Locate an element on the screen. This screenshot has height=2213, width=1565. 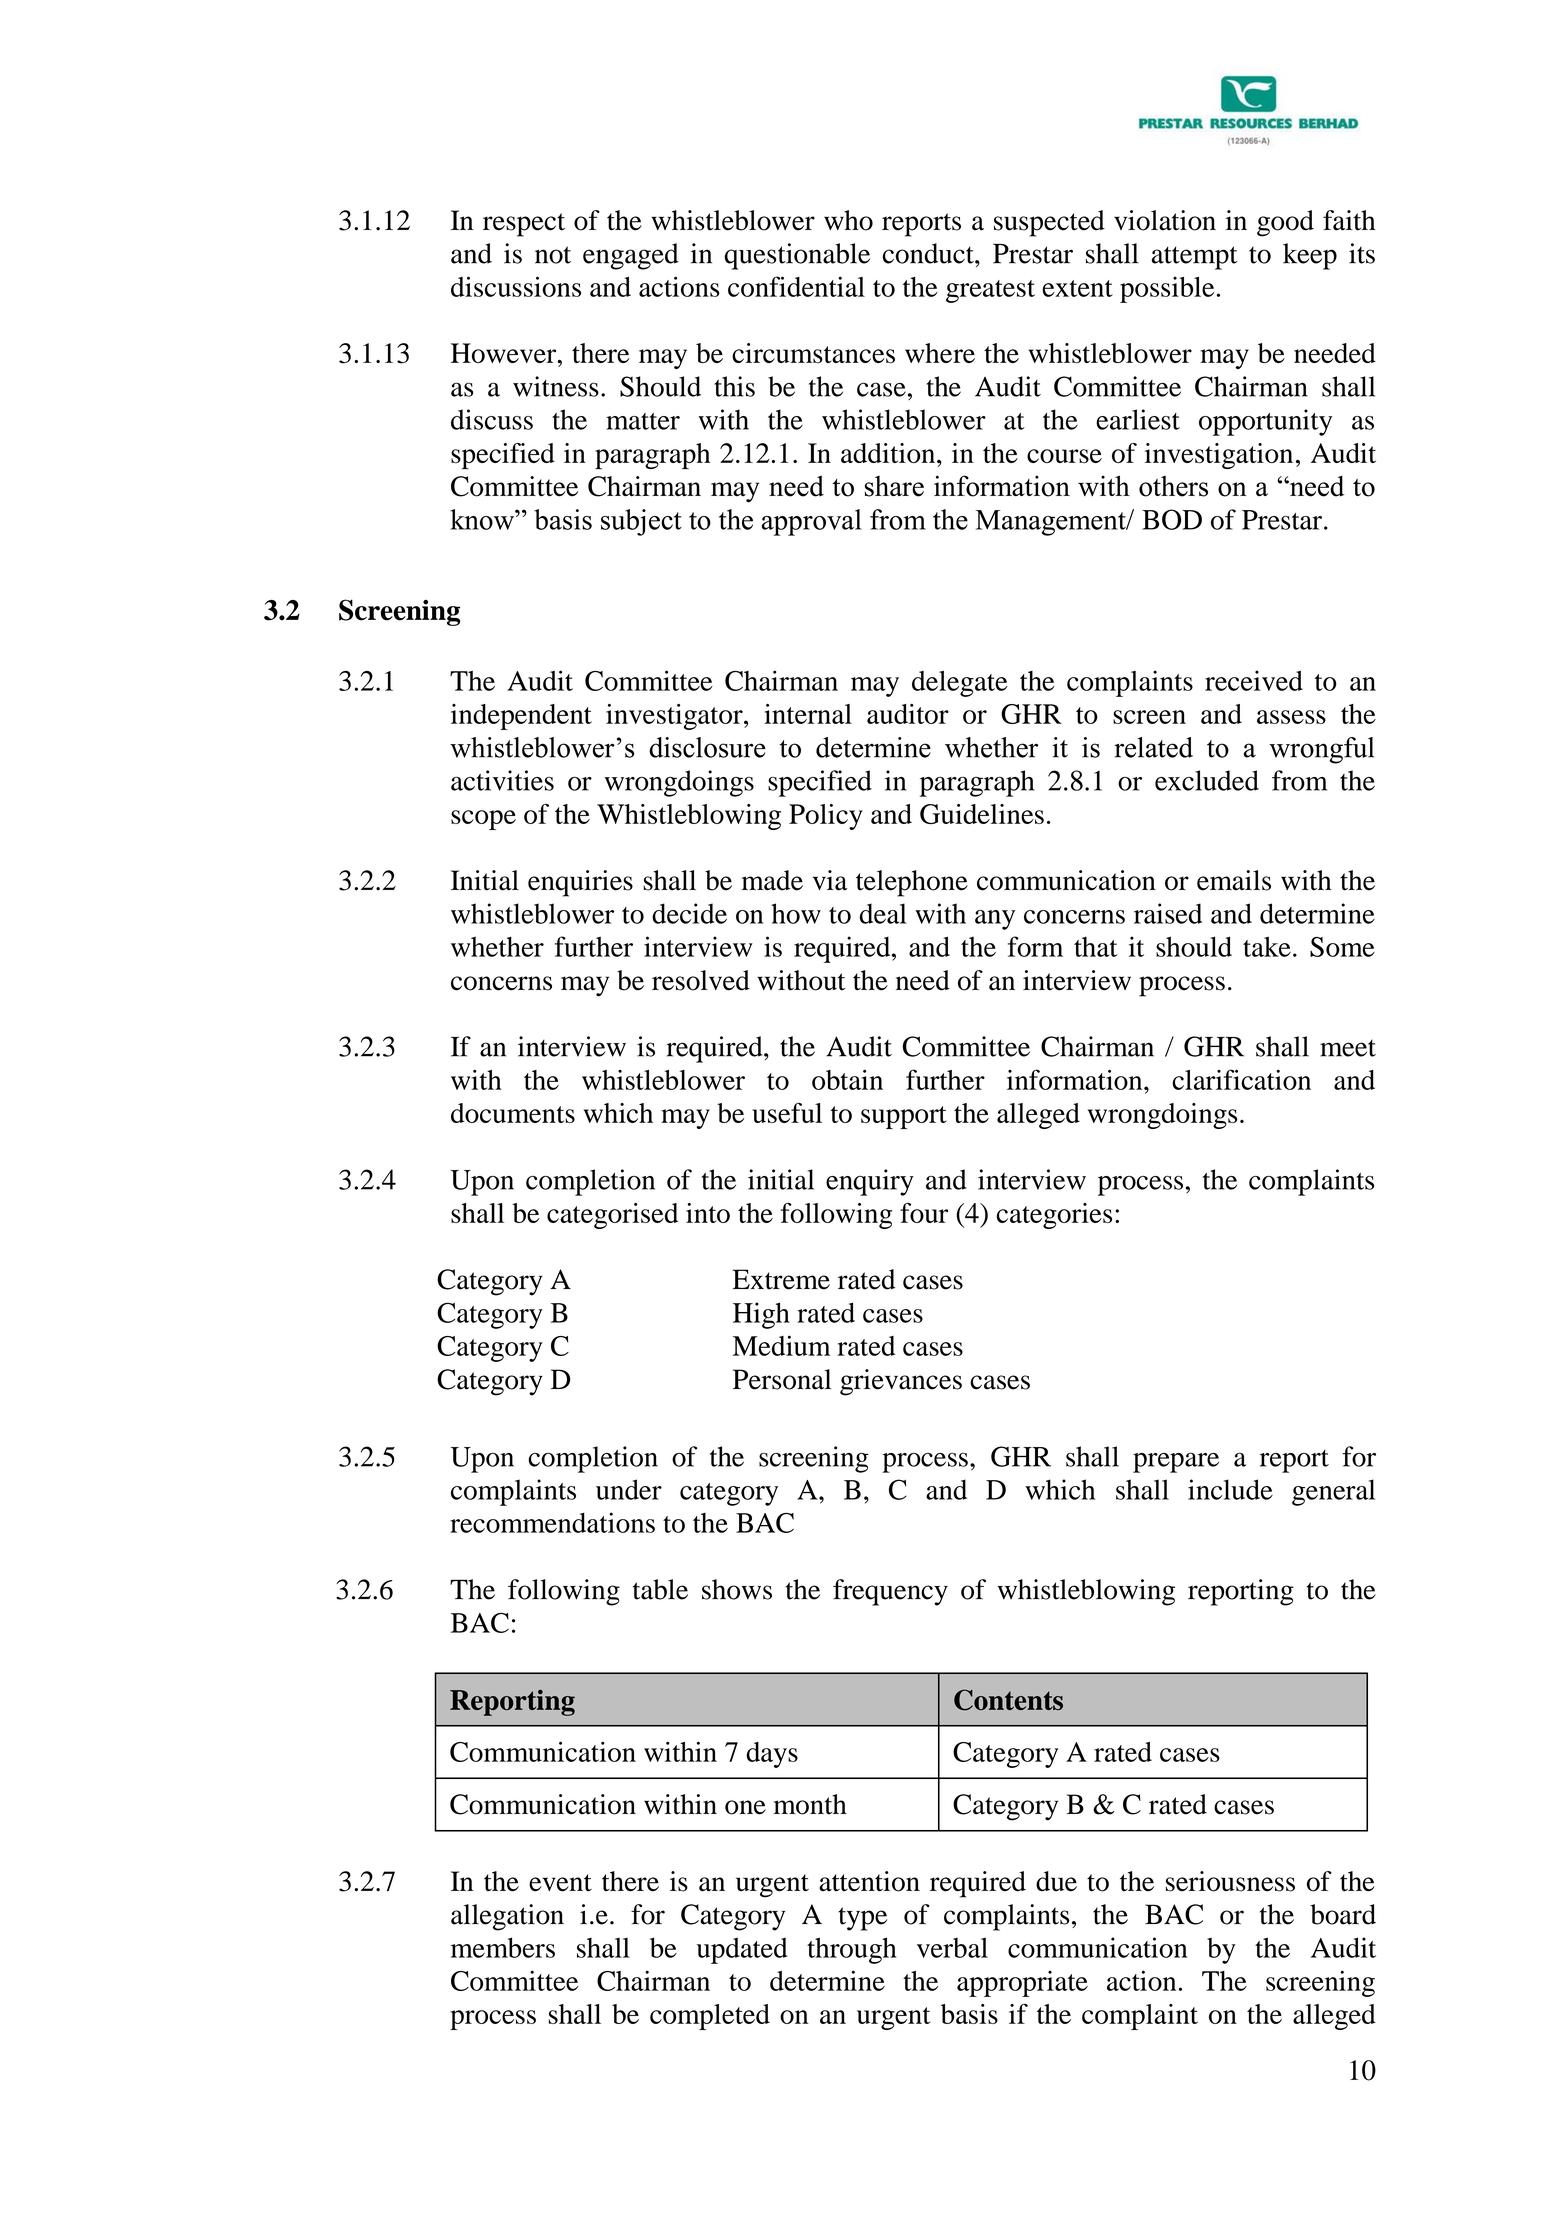
not is located at coordinates (553, 255).
